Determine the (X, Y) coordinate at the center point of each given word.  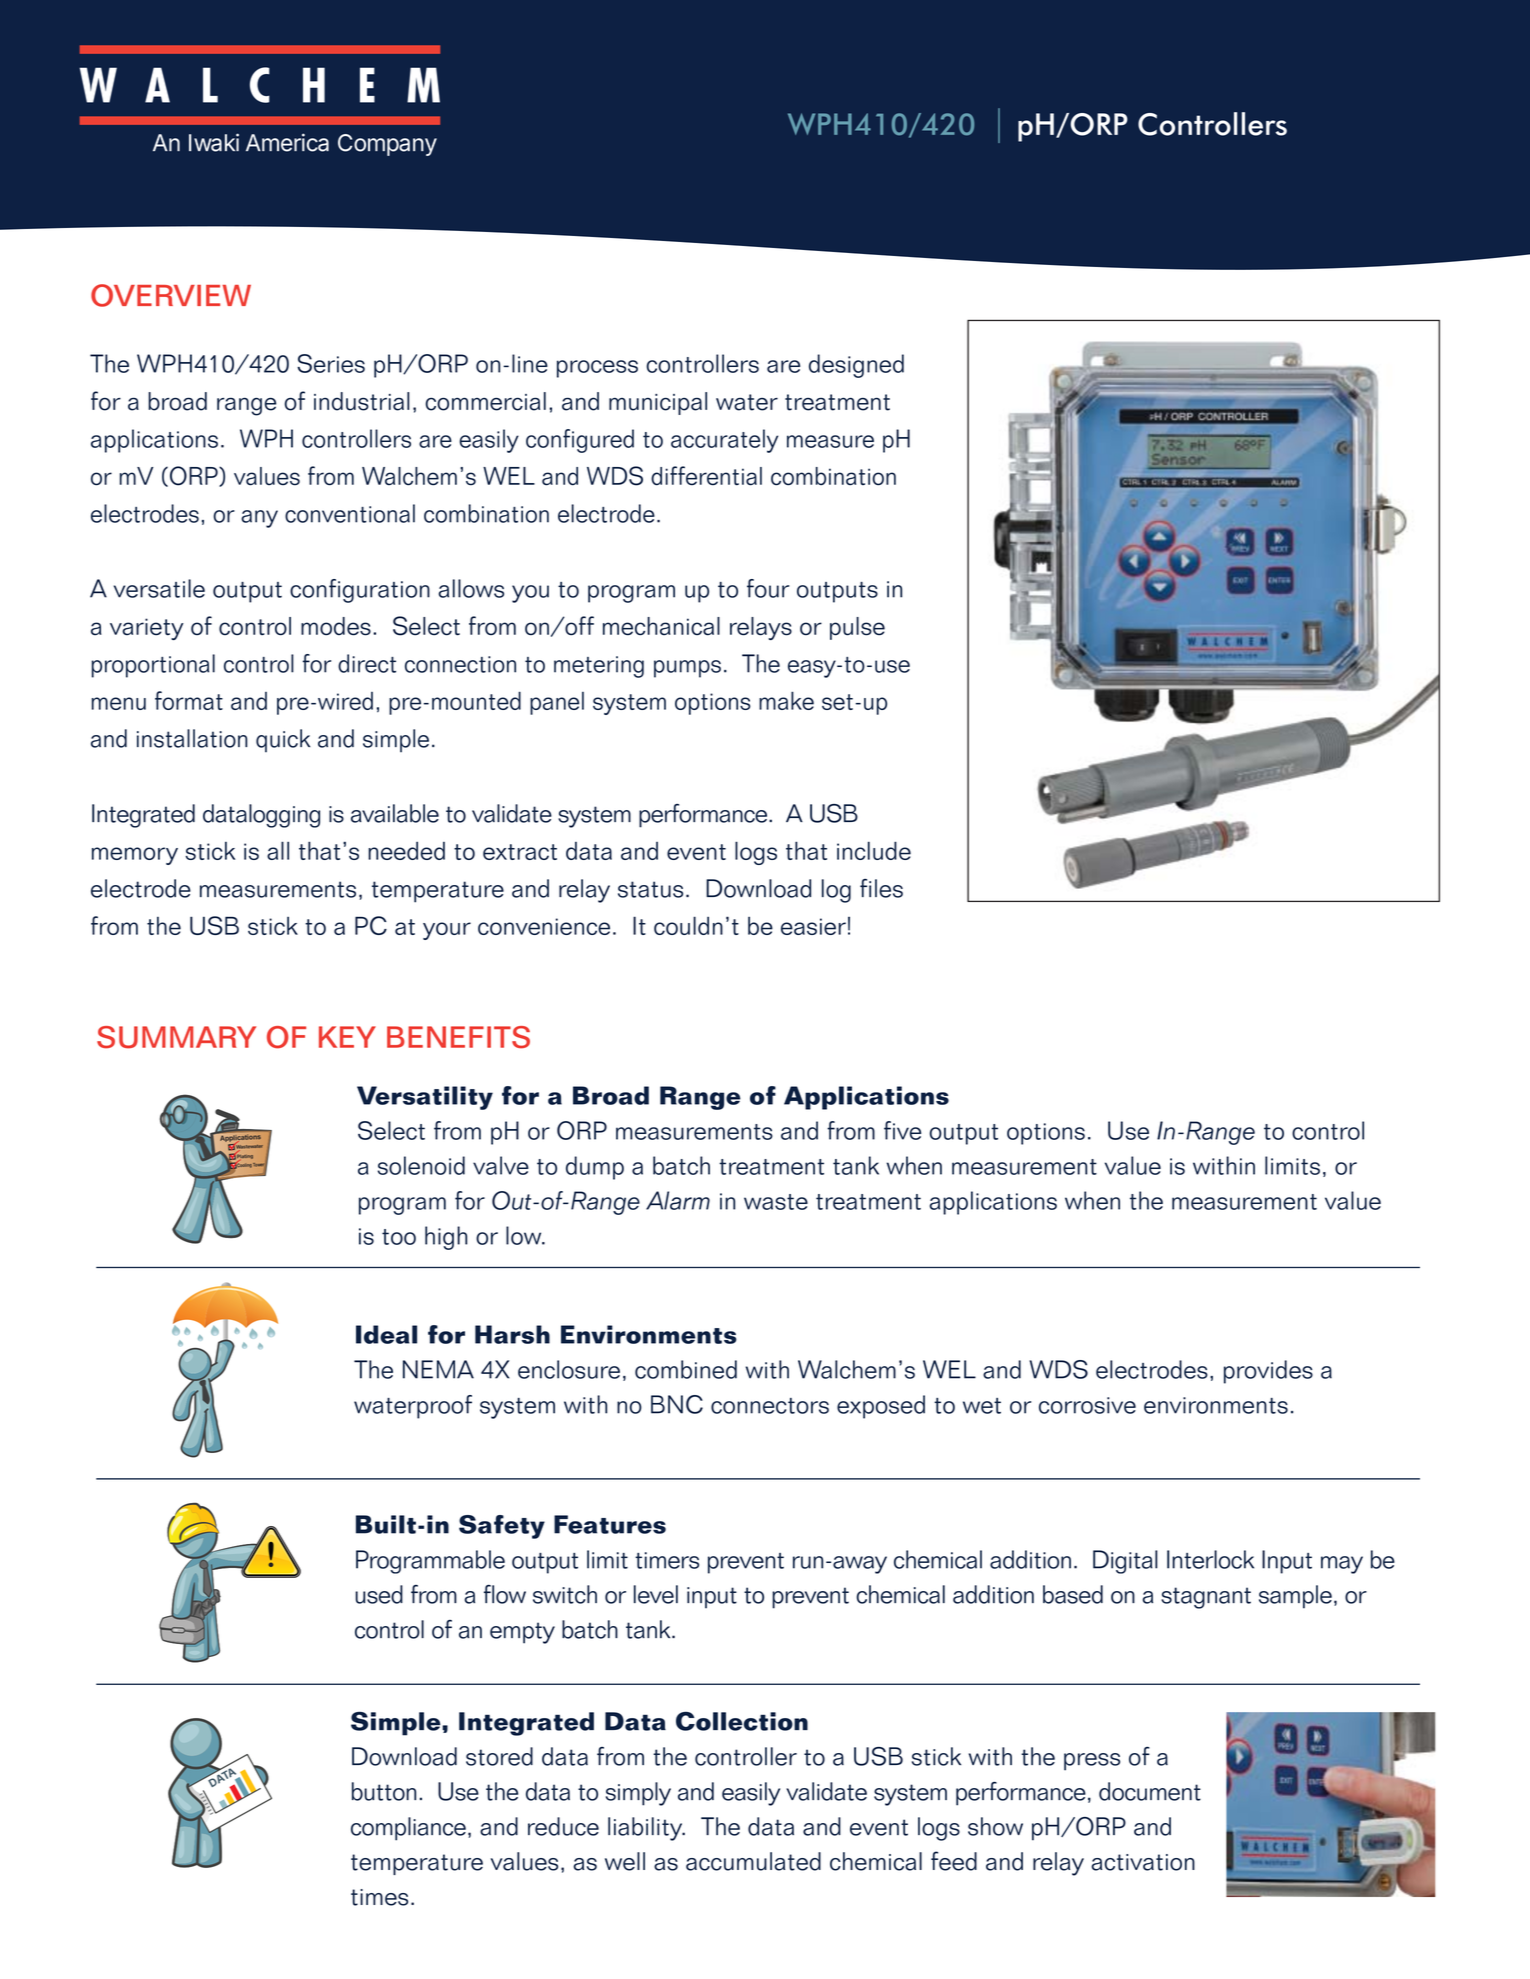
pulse (857, 628)
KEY (347, 1037)
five (902, 1130)
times (379, 1897)
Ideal (386, 1334)
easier (813, 926)
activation (1143, 1862)
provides (1268, 1372)
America (287, 142)
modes (336, 626)
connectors (770, 1406)
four (768, 588)
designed (856, 366)
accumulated (753, 1861)
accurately (724, 441)
